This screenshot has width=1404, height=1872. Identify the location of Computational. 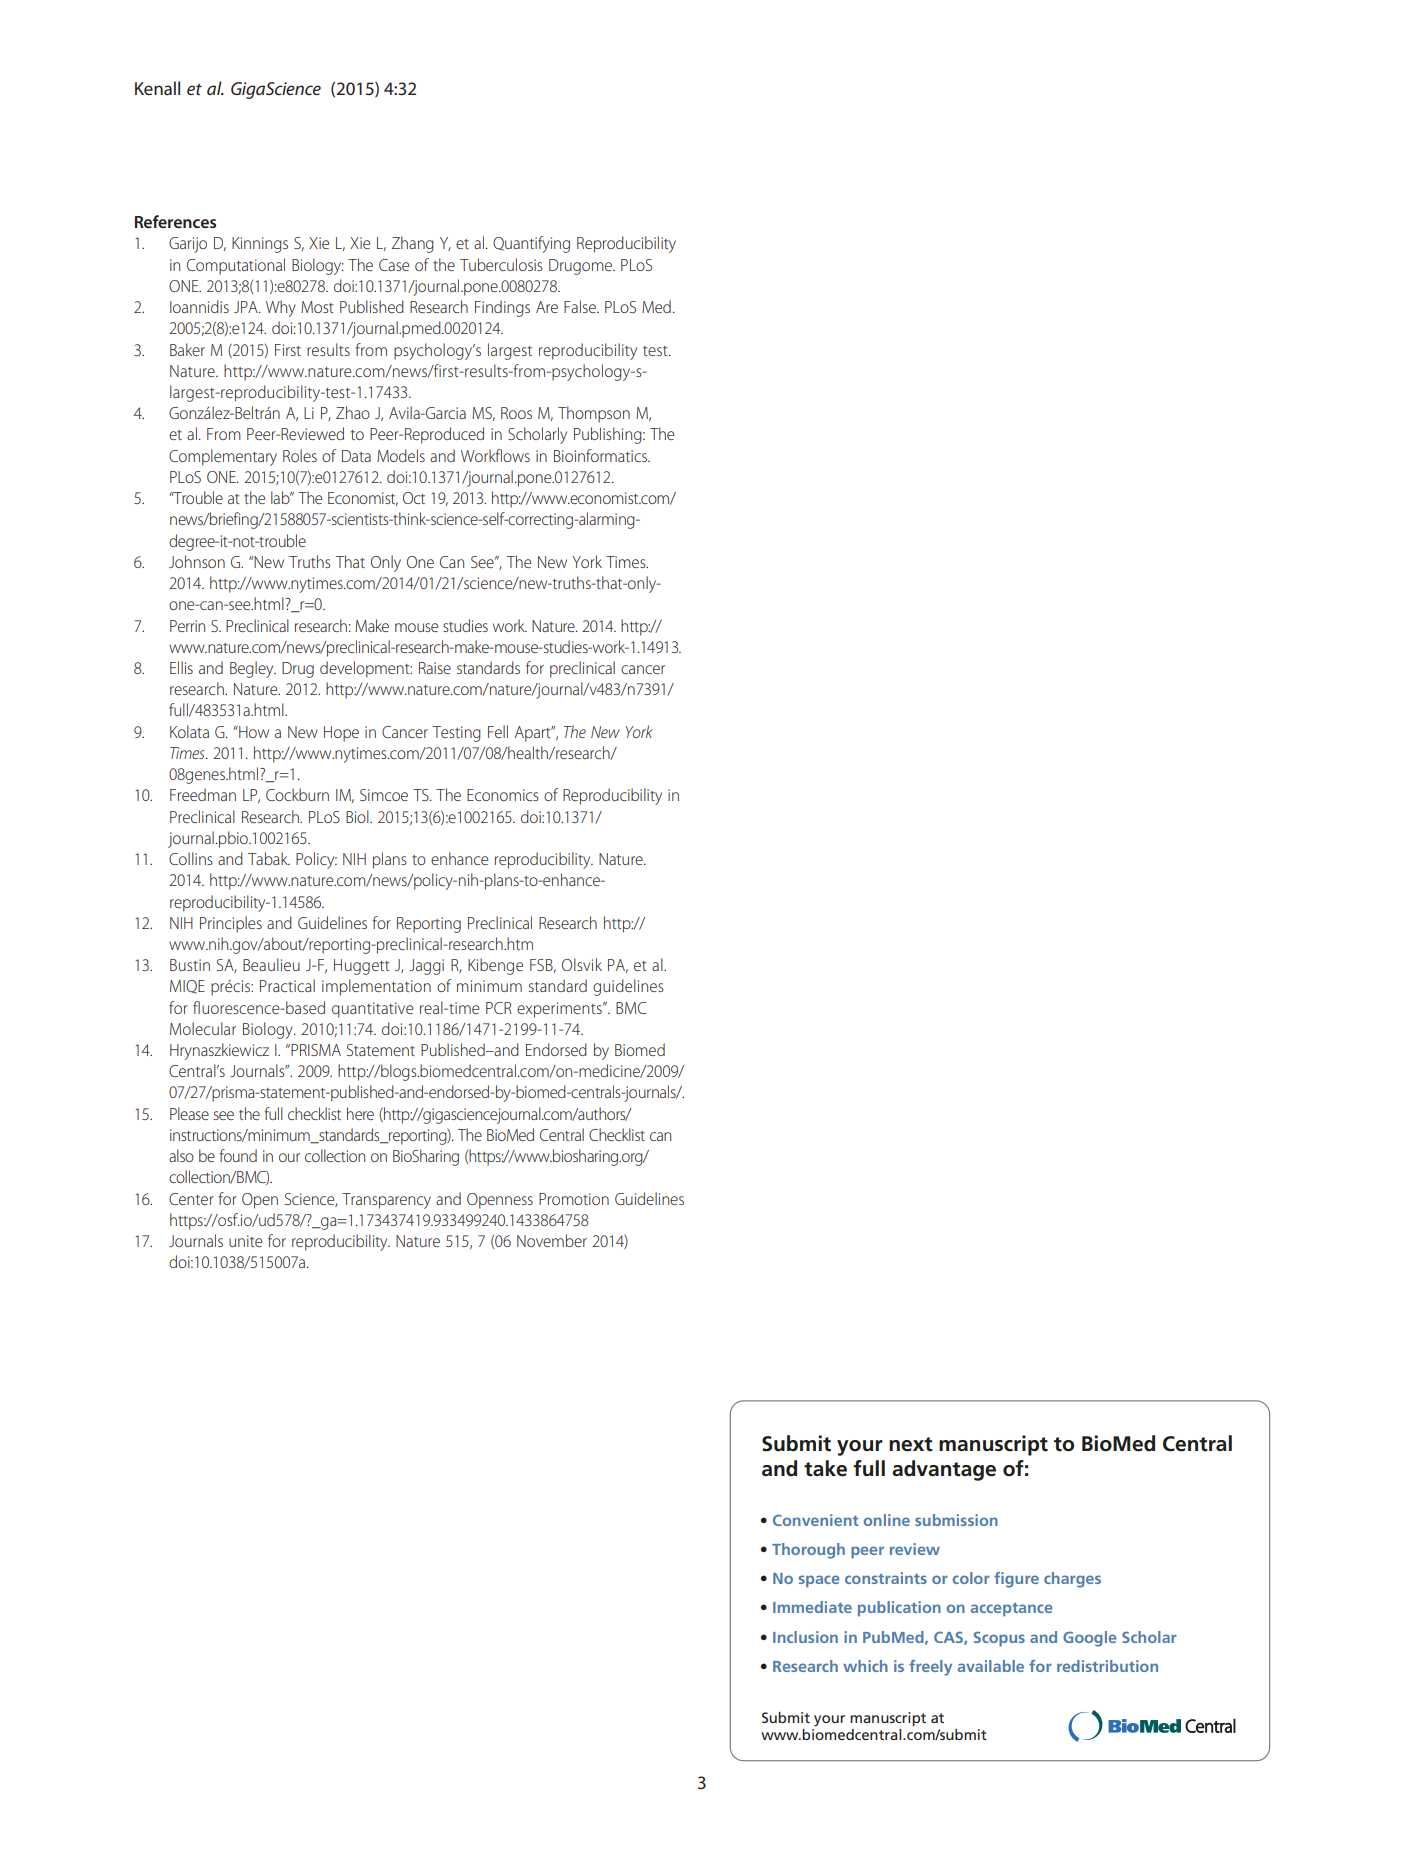
(236, 266).
